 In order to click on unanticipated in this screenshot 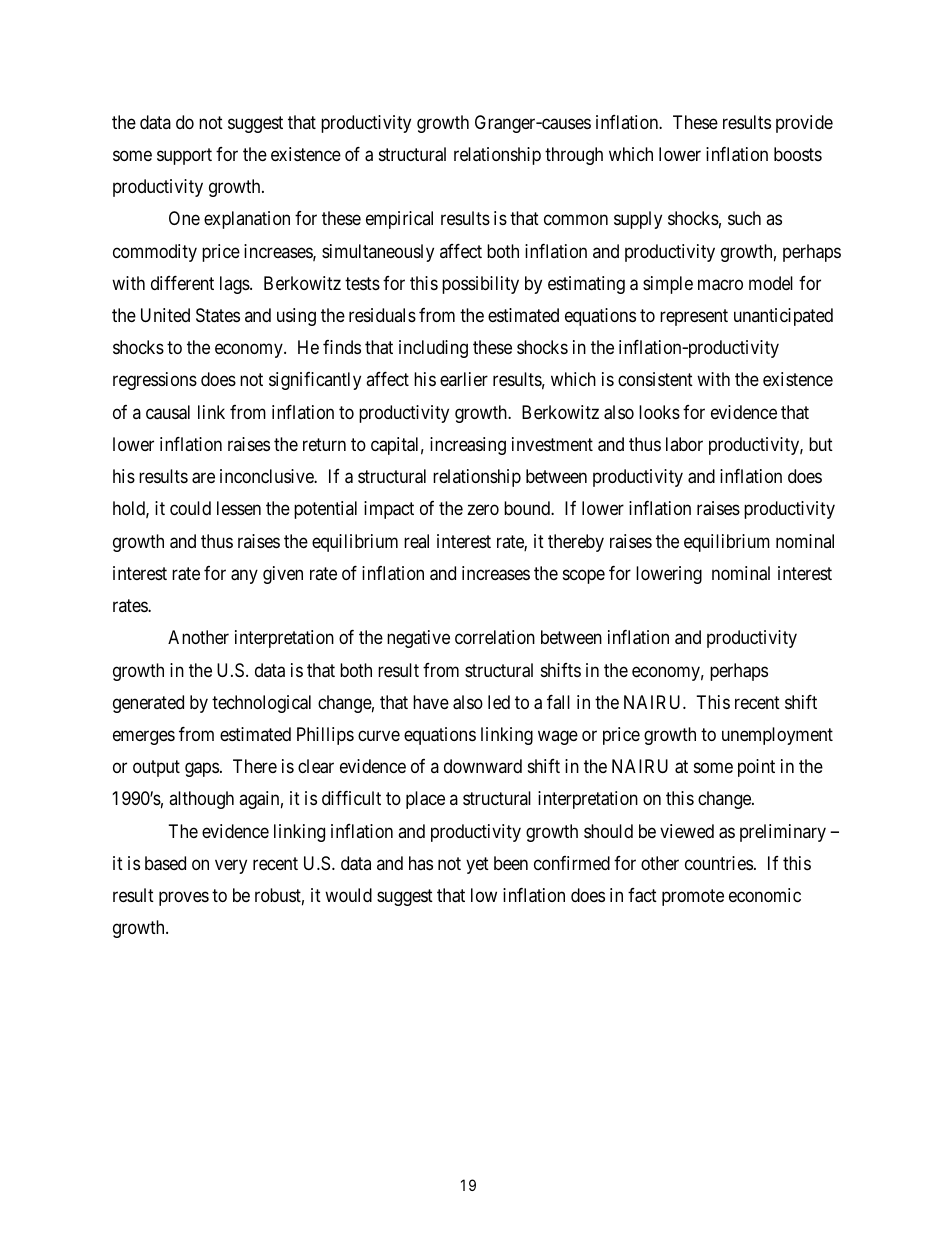, I will do `click(783, 317)`.
